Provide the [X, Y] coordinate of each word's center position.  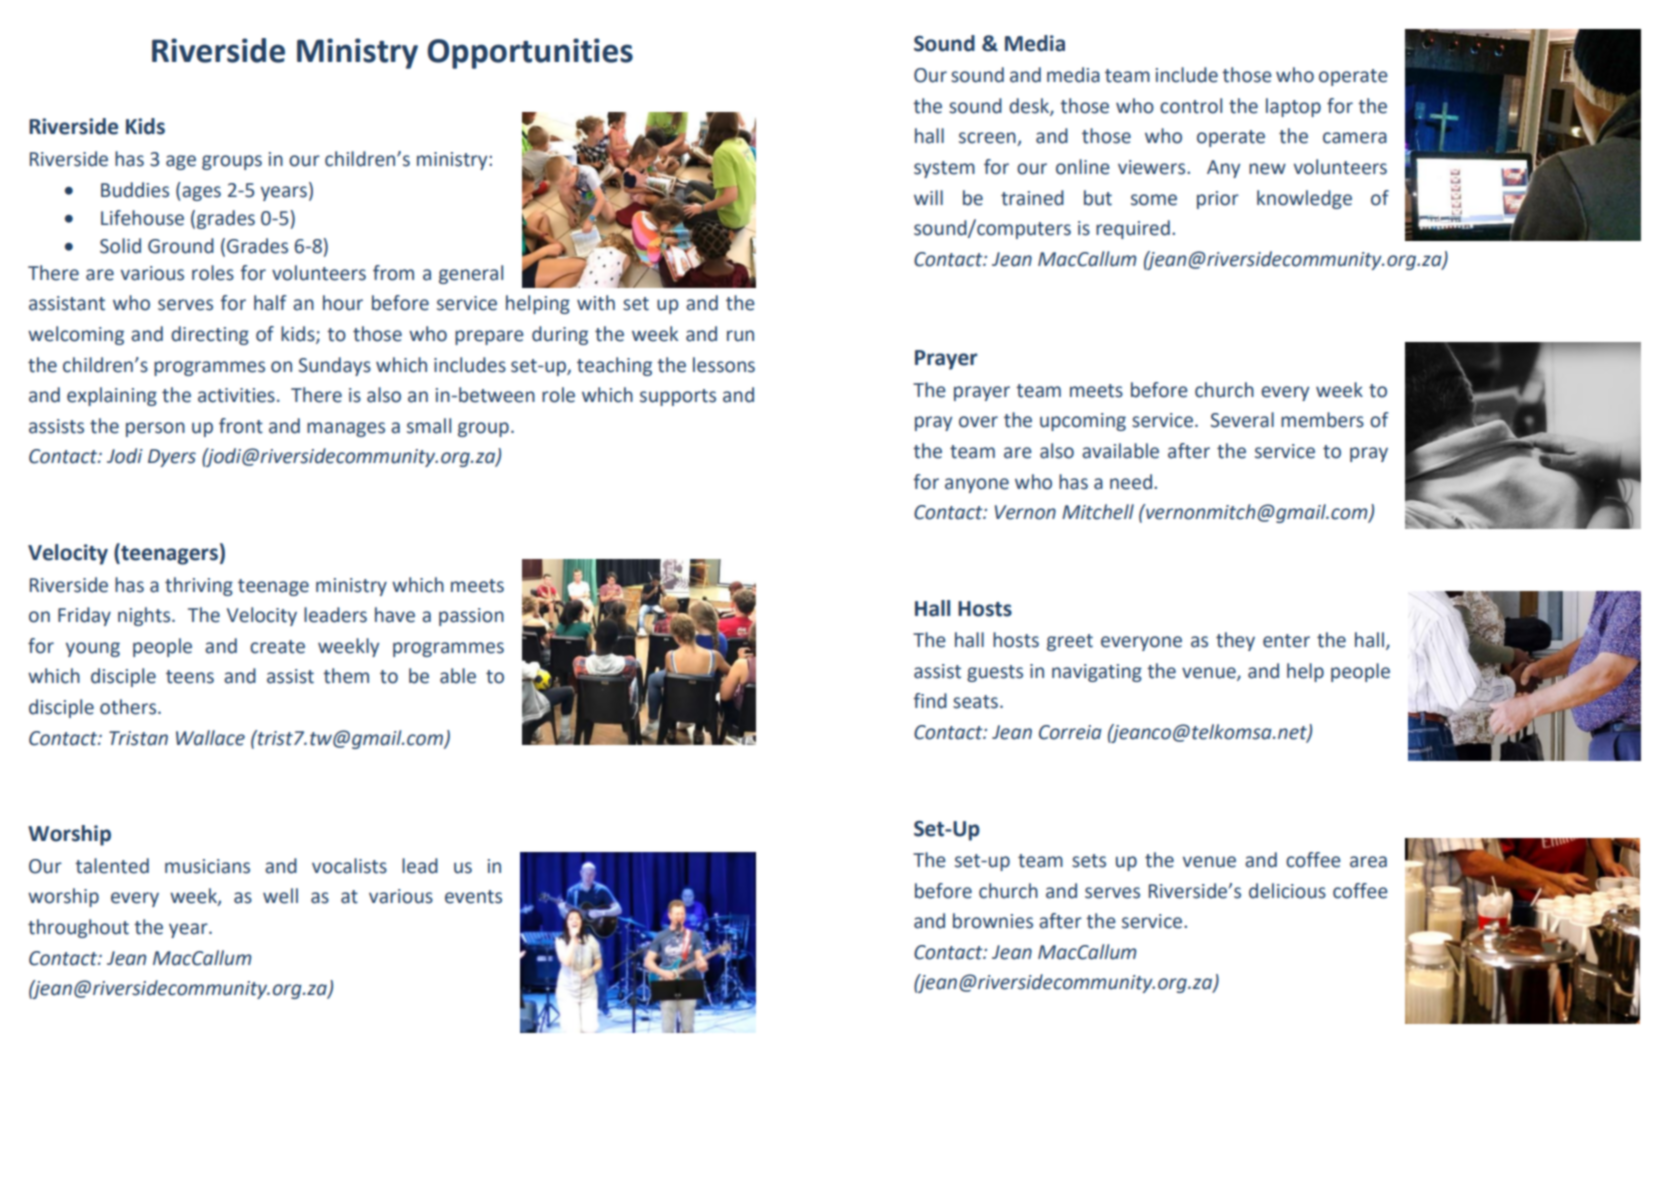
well [280, 896]
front [241, 426]
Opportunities [530, 53]
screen [988, 139]
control [1191, 106]
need [1131, 482]
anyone [977, 485]
